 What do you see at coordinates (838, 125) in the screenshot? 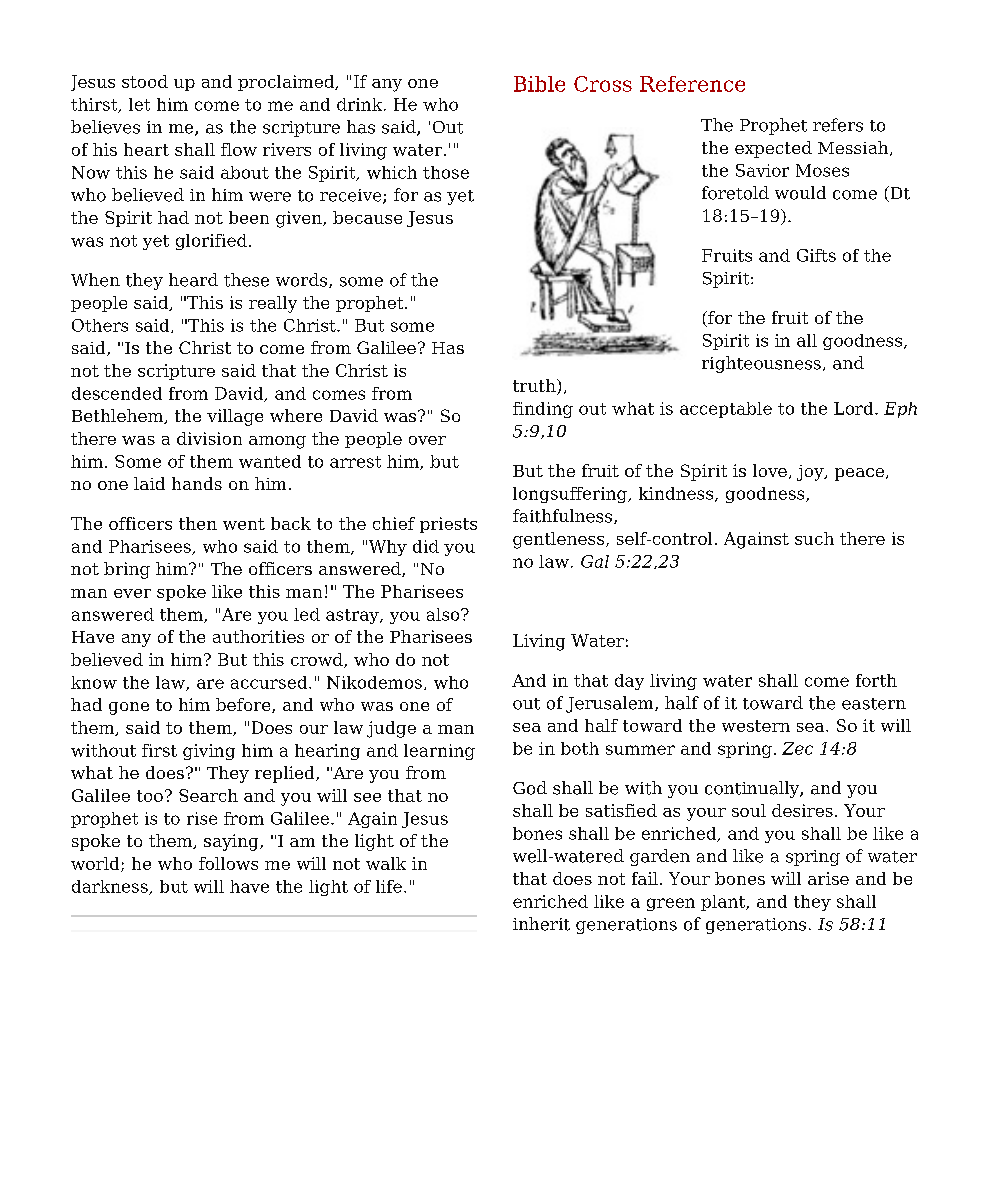
I see `refers` at bounding box center [838, 125].
